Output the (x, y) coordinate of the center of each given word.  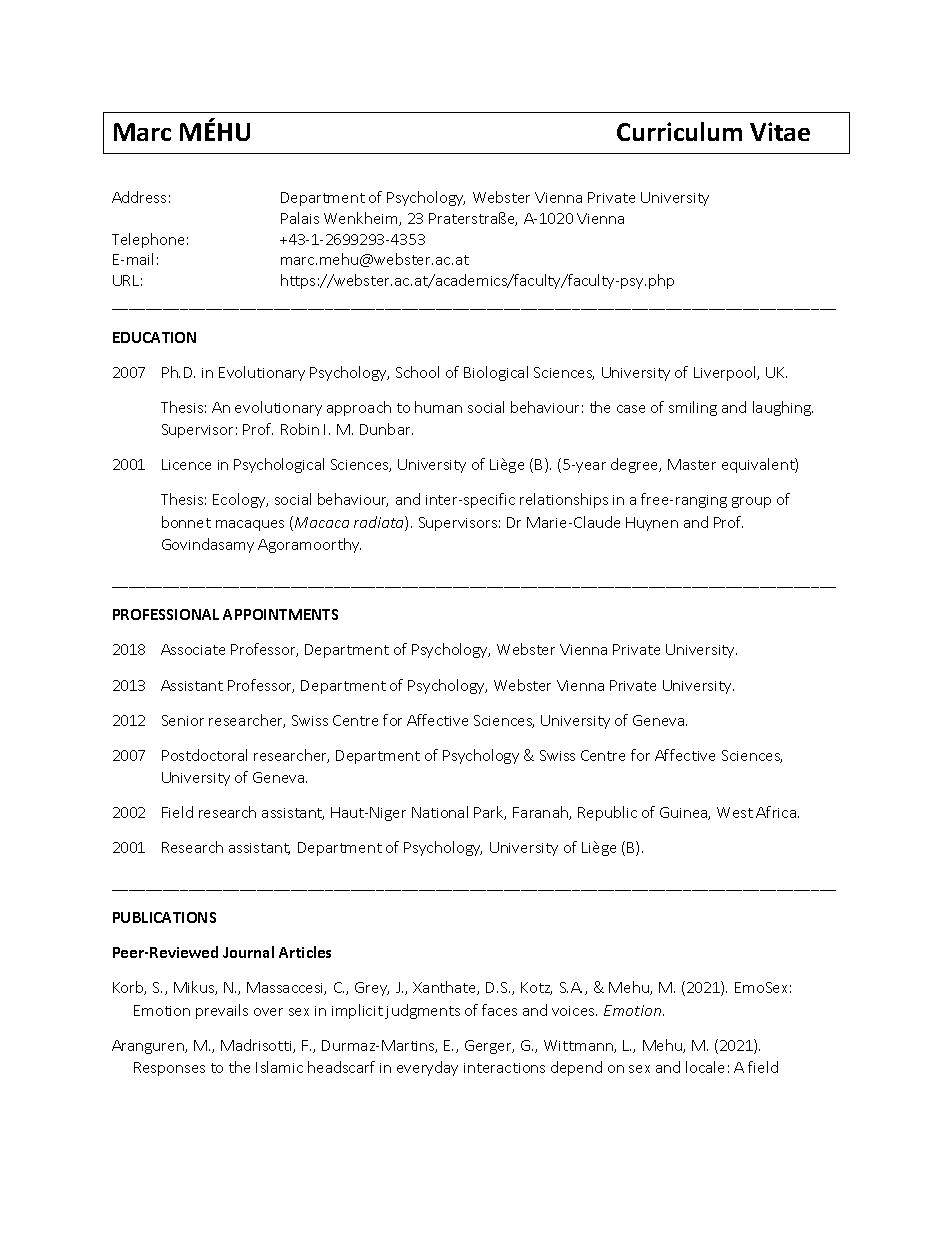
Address (139, 197)
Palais (300, 218)
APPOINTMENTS (280, 614)
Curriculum (679, 131)
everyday (427, 1068)
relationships (564, 500)
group (751, 502)
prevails (222, 1011)
